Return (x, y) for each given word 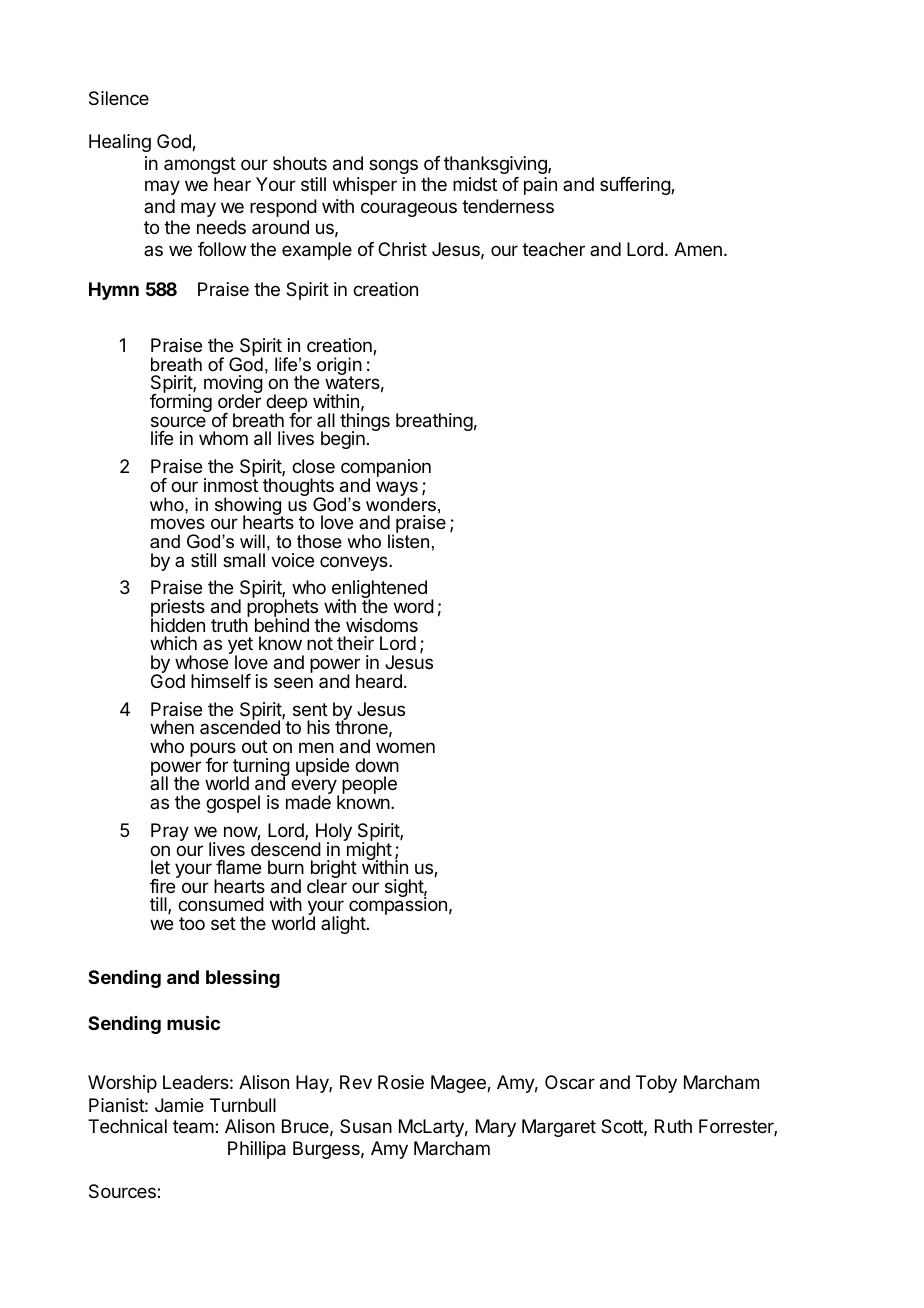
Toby (656, 1084)
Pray (170, 832)
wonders (401, 503)
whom (223, 438)
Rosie (401, 1082)
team (193, 1127)
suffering (636, 186)
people (369, 785)
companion (386, 469)
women (405, 747)
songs (393, 166)
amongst (200, 165)
